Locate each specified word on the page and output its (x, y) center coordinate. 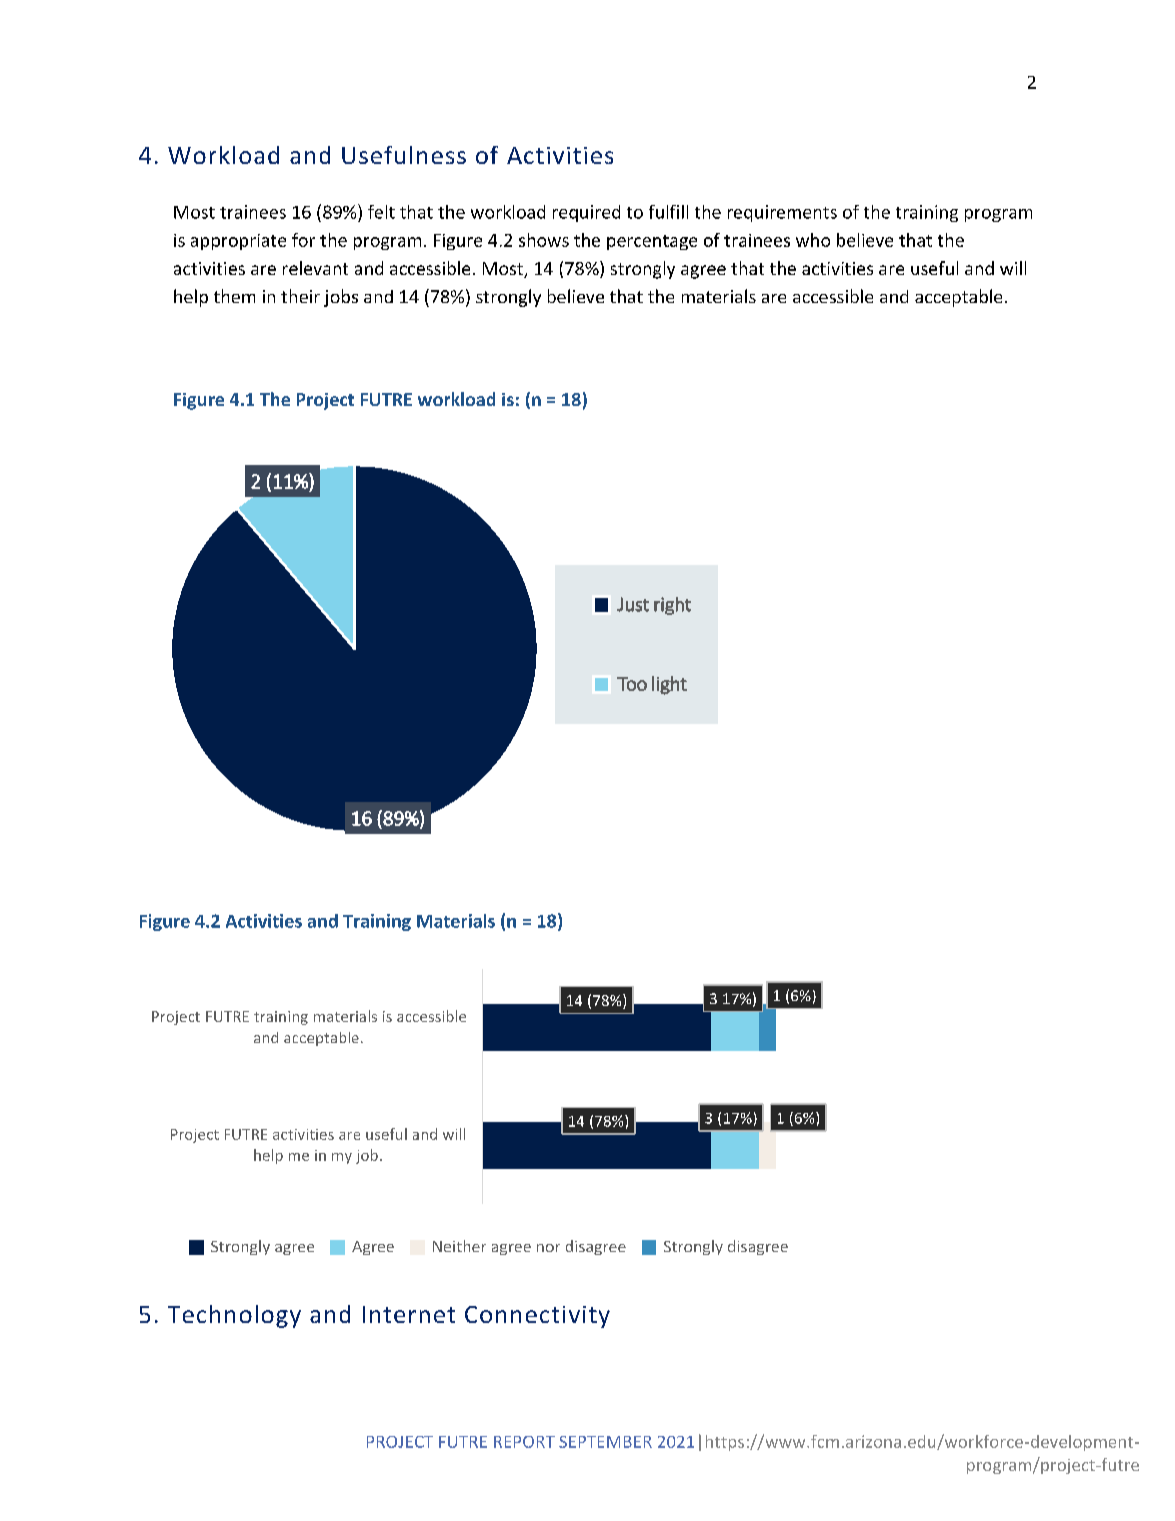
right (672, 606)
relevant (315, 268)
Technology (234, 1316)
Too (632, 684)
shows (544, 240)
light (669, 685)
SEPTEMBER (605, 1442)
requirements (782, 213)
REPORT (524, 1442)
